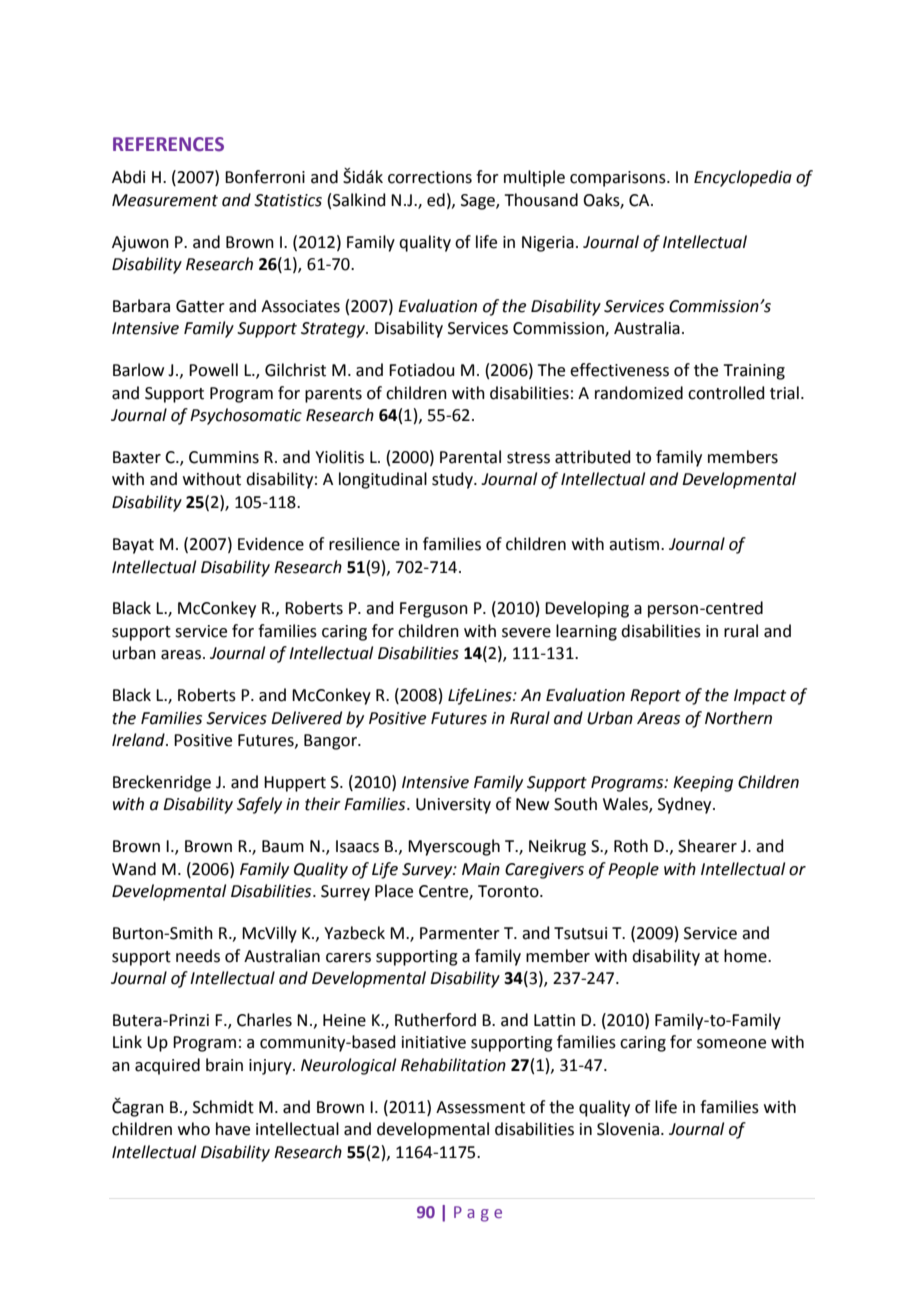 This image has width=924, height=1308. I want to click on Report, so click(655, 697).
